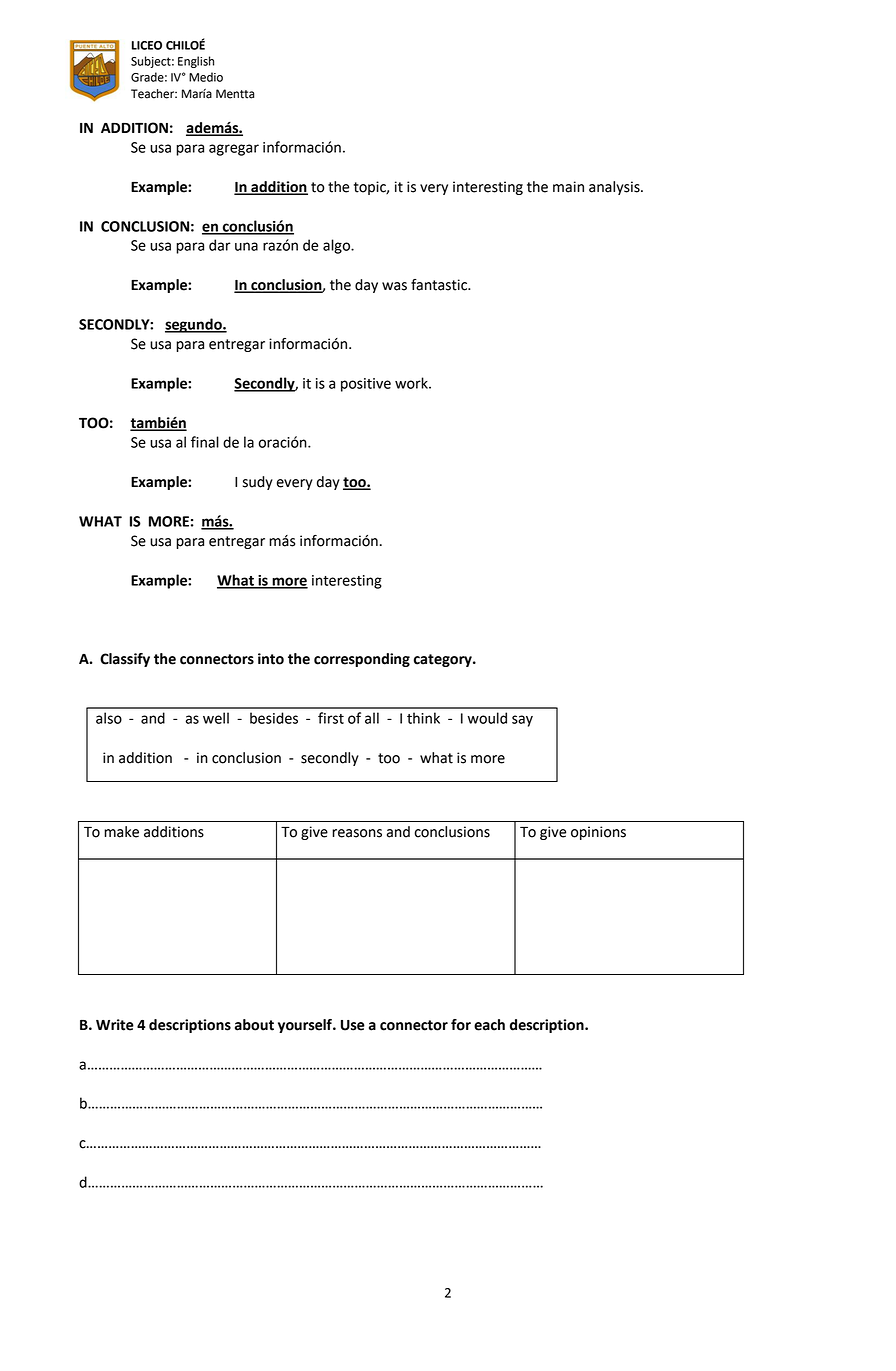 This screenshot has width=896, height=1371. What do you see at coordinates (412, 383) in the screenshot?
I see `work` at bounding box center [412, 383].
